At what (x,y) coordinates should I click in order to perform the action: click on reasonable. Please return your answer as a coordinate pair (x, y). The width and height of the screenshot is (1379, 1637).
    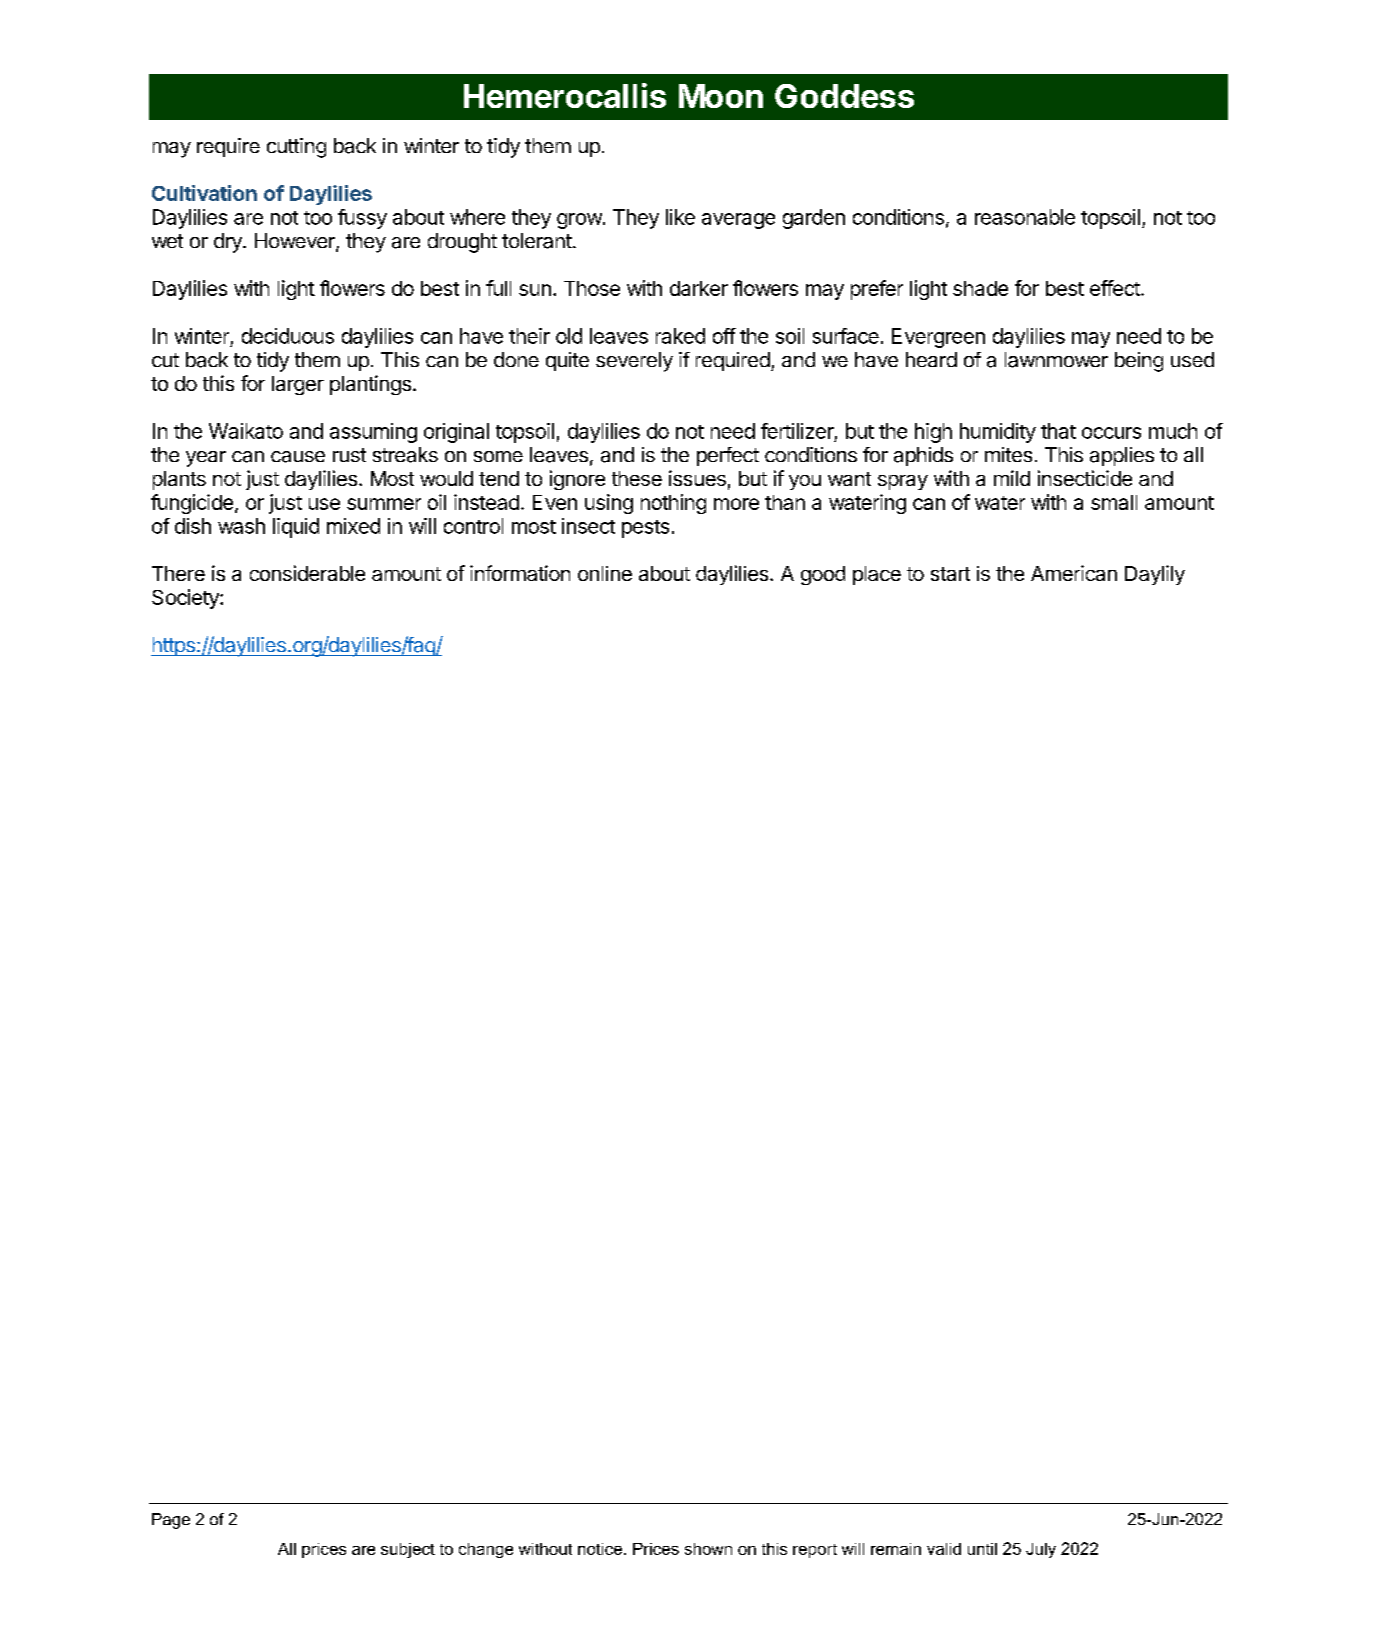
    Looking at the image, I should click on (1025, 217).
